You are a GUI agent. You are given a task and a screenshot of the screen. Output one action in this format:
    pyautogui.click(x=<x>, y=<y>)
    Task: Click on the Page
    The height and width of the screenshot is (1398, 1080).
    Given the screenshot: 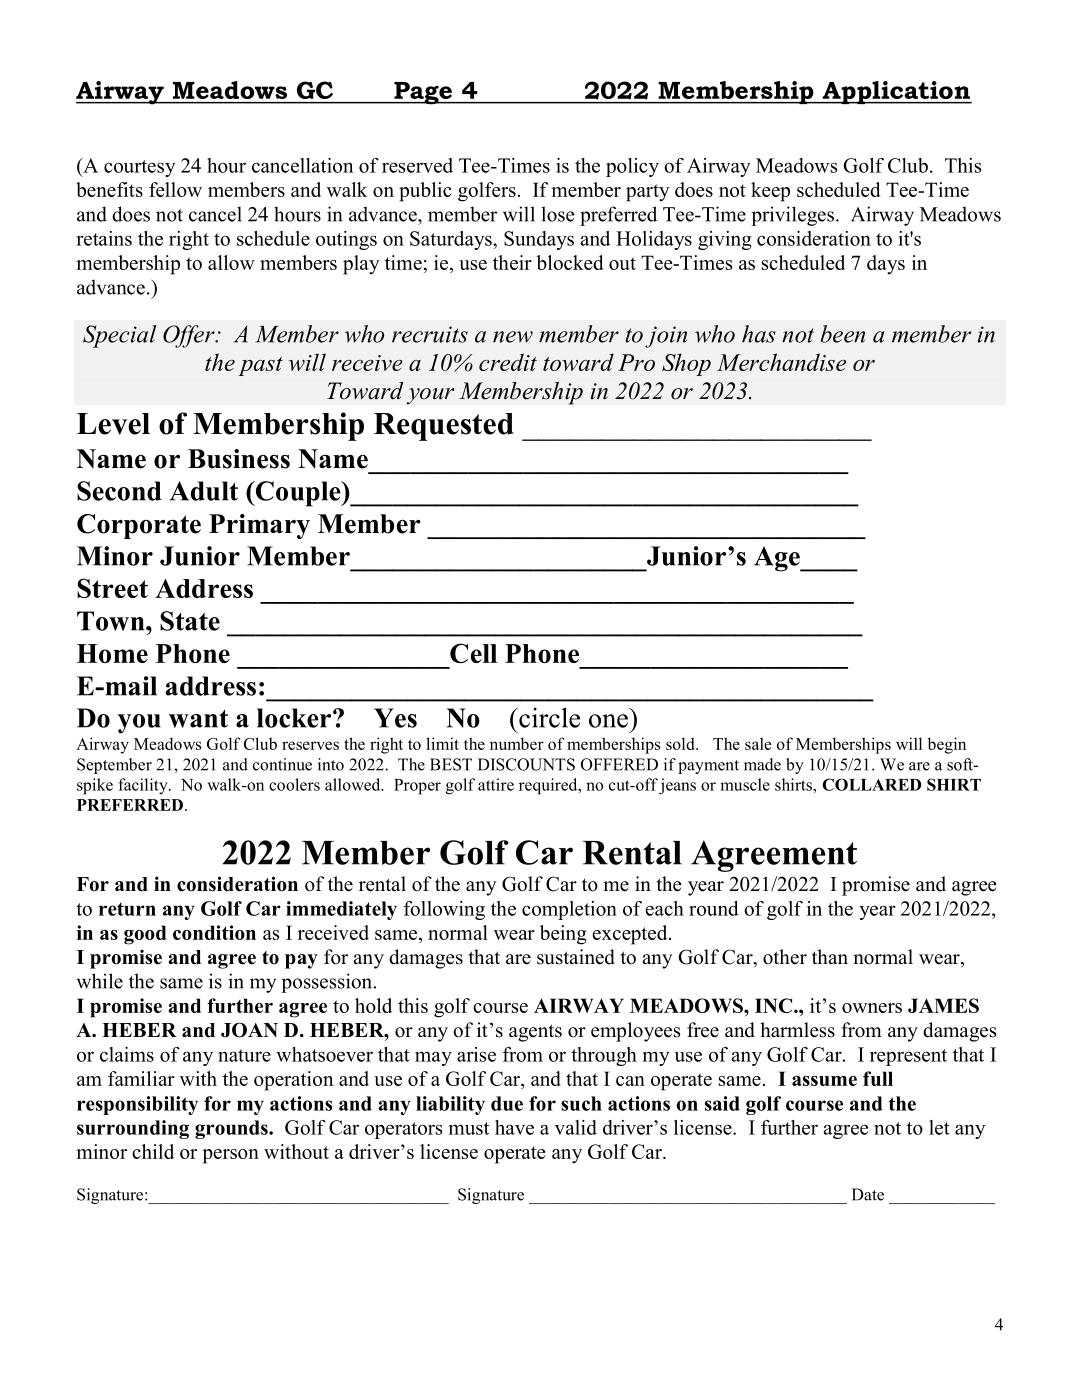 What is the action you would take?
    pyautogui.click(x=423, y=93)
